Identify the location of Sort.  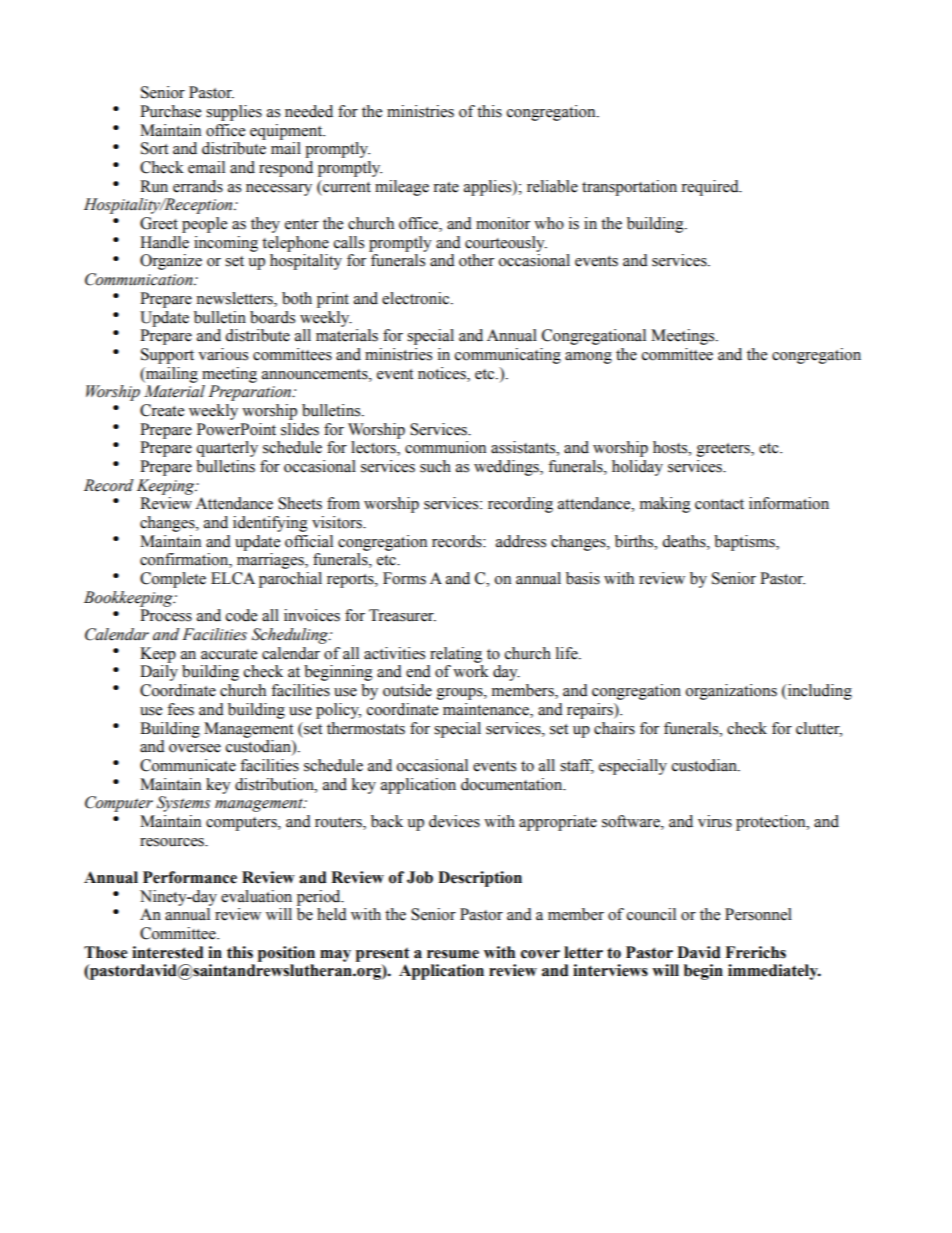
(154, 148).
